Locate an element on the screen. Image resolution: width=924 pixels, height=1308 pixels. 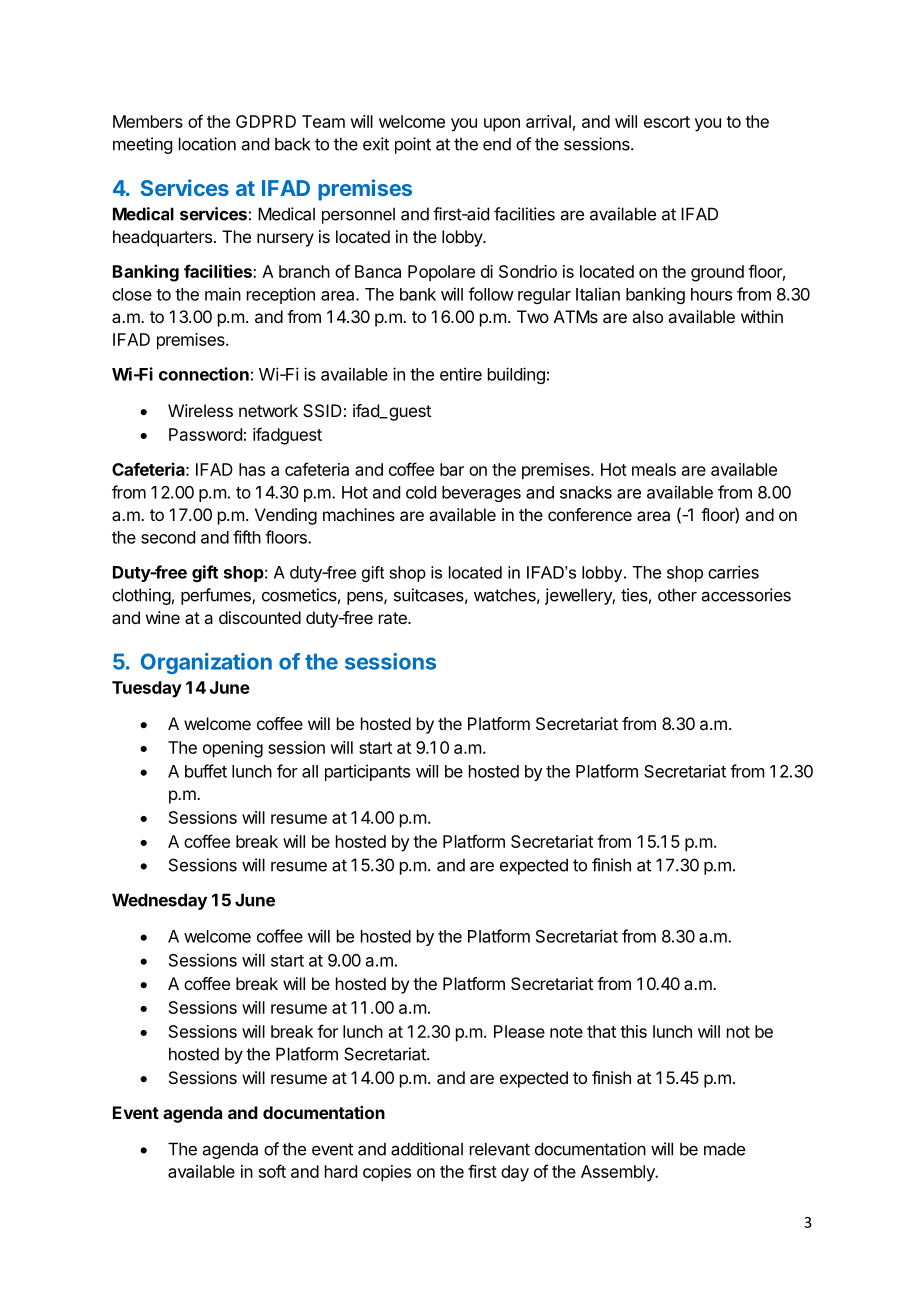
soft is located at coordinates (272, 1171).
